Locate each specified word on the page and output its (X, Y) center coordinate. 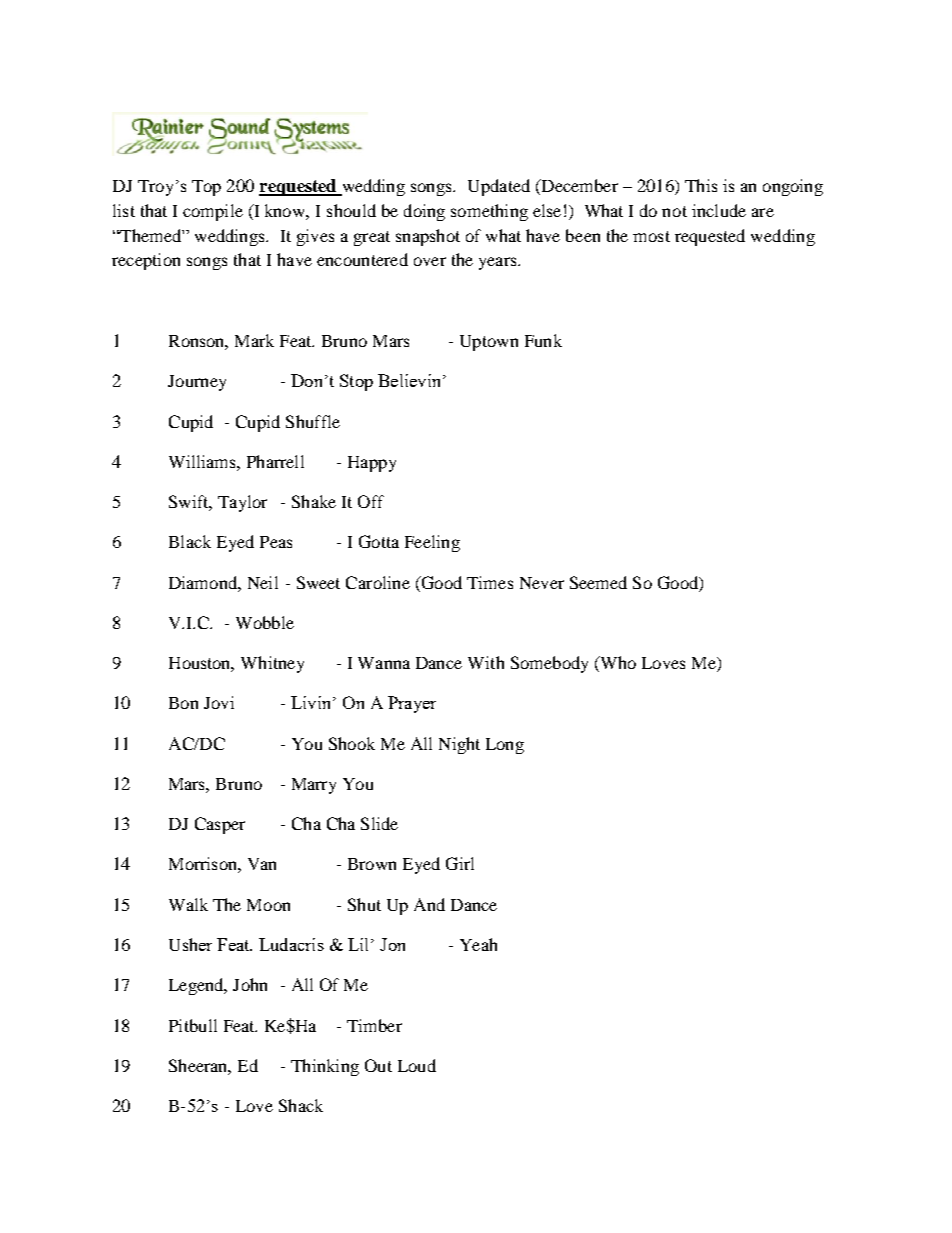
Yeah (478, 944)
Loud (417, 1065)
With (486, 662)
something (489, 212)
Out (378, 1065)
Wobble (265, 622)
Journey (197, 383)
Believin (409, 380)
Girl (460, 863)
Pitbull (193, 1025)
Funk (543, 340)
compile (213, 212)
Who (617, 664)
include (719, 210)
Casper (220, 825)
